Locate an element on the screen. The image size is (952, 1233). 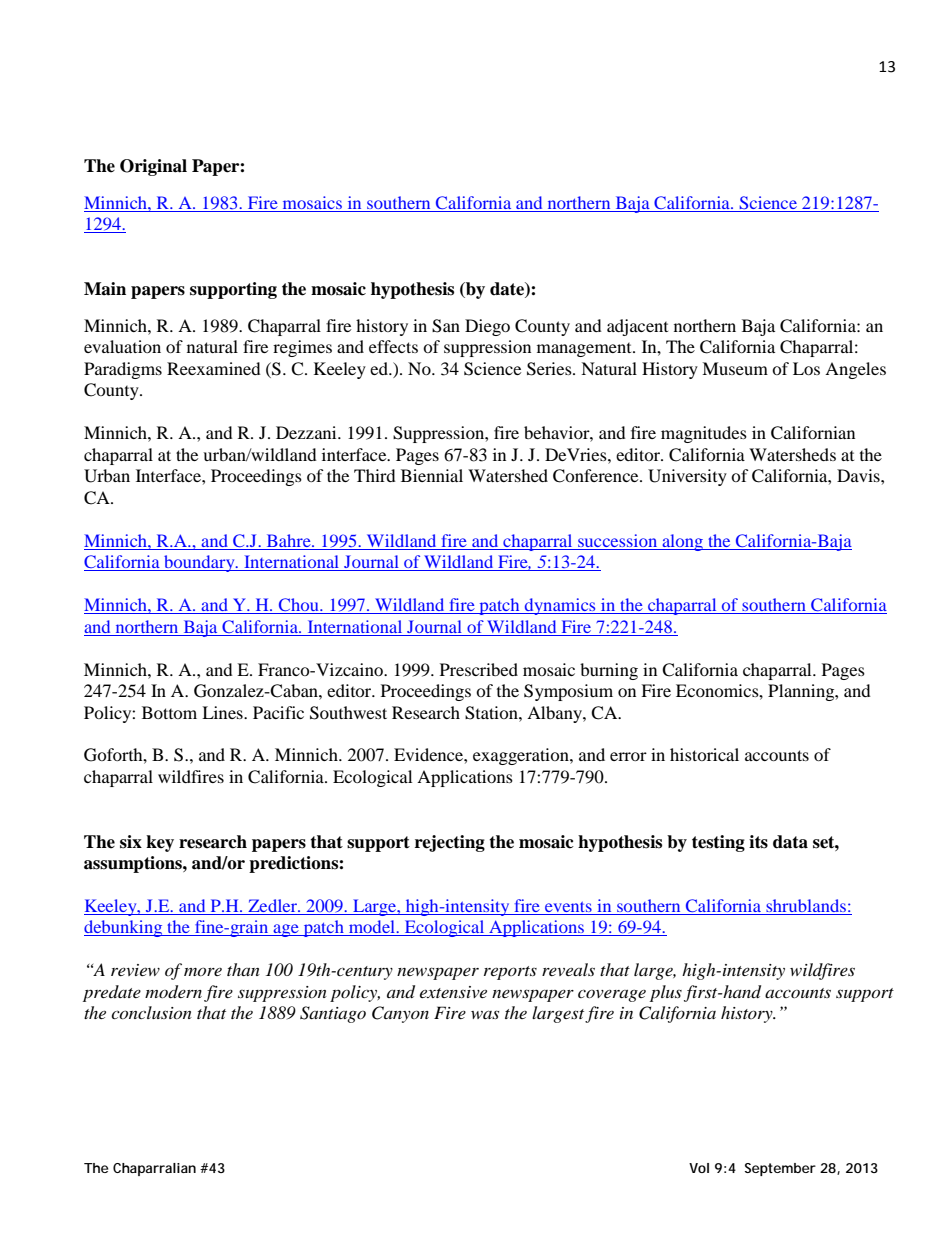
rejecting is located at coordinates (450, 843).
